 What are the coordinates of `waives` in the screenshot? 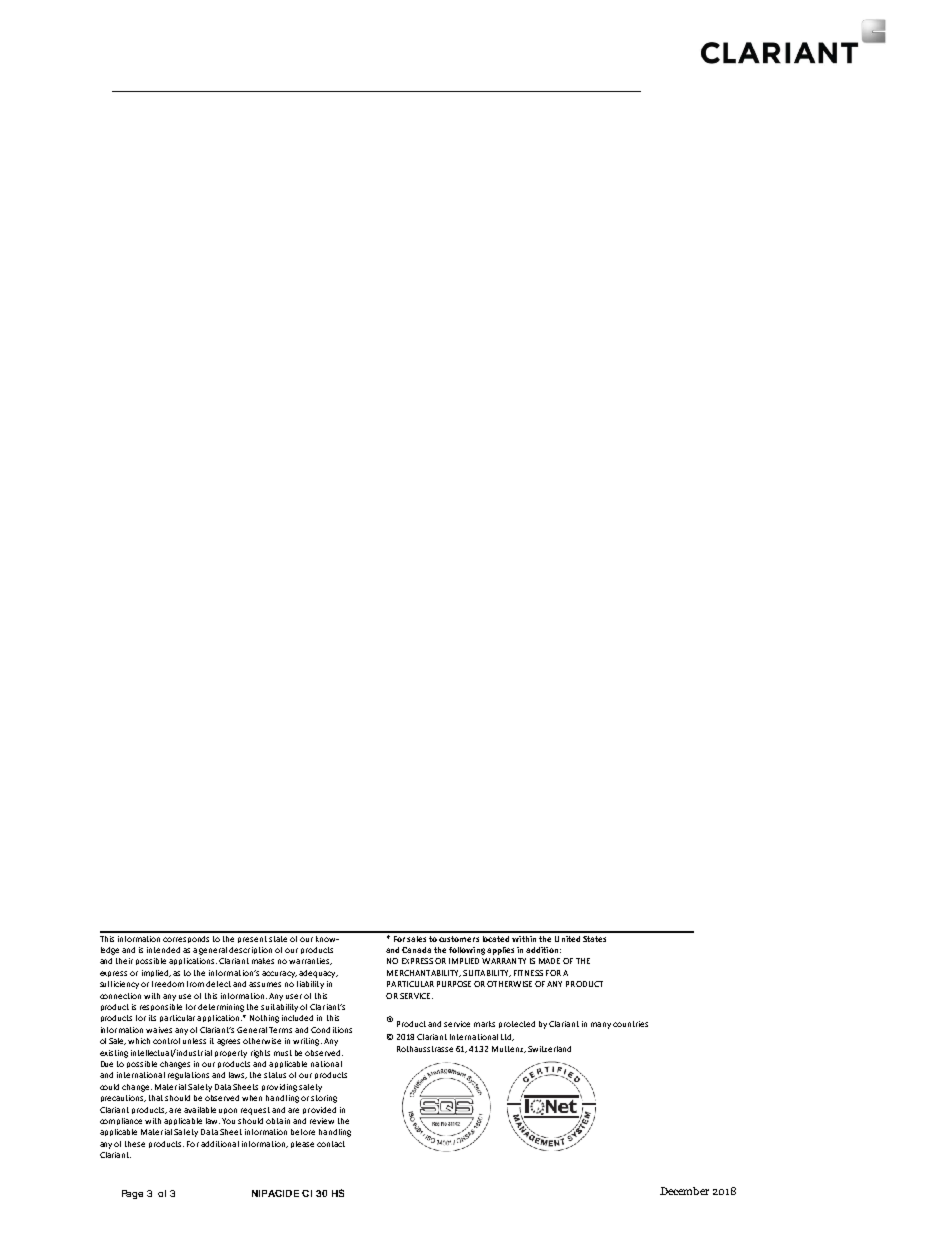 It's located at (159, 1030).
